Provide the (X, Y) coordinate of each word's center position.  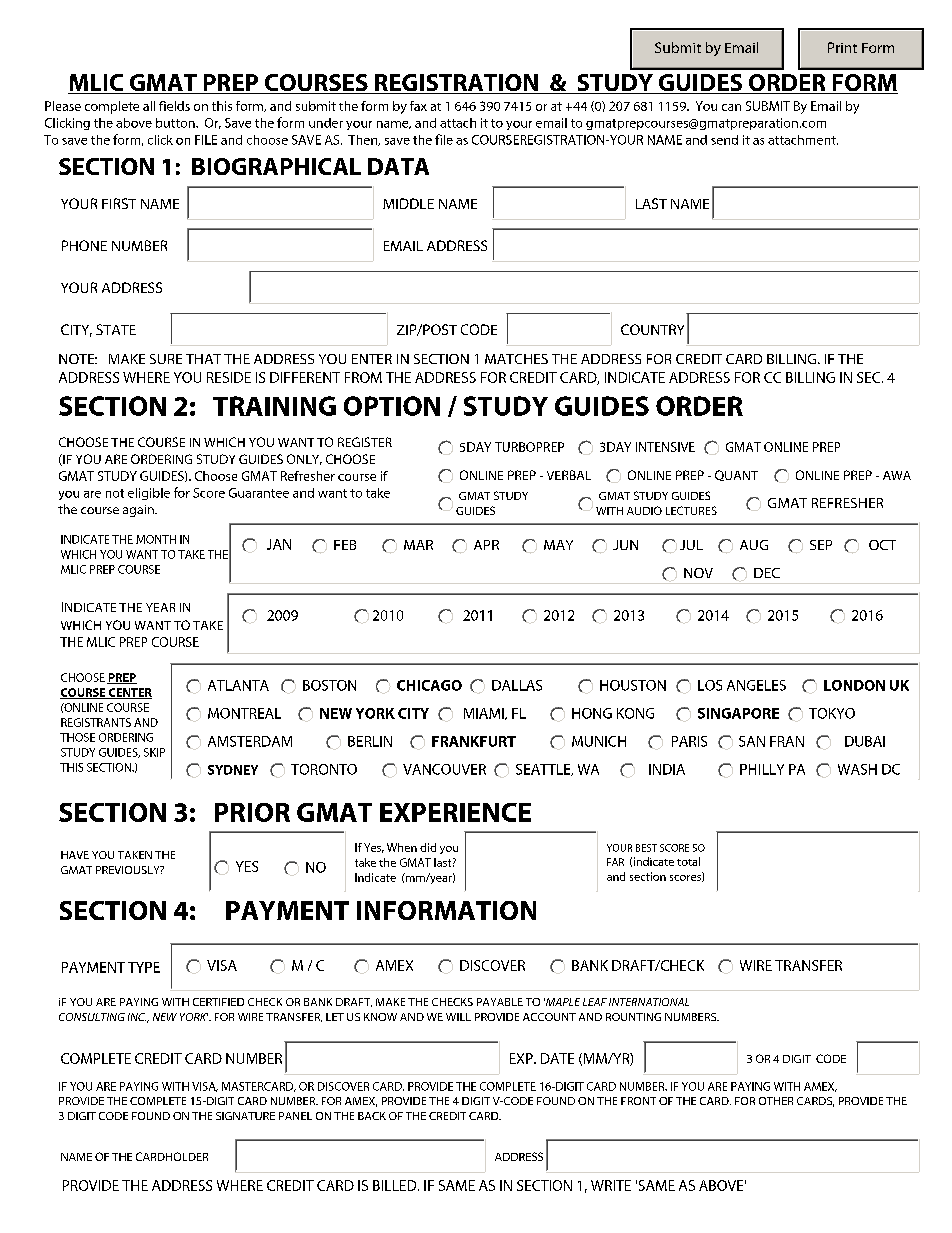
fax (418, 106)
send (724, 140)
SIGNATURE (245, 1116)
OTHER (776, 1101)
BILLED (396, 1185)
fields (174, 106)
